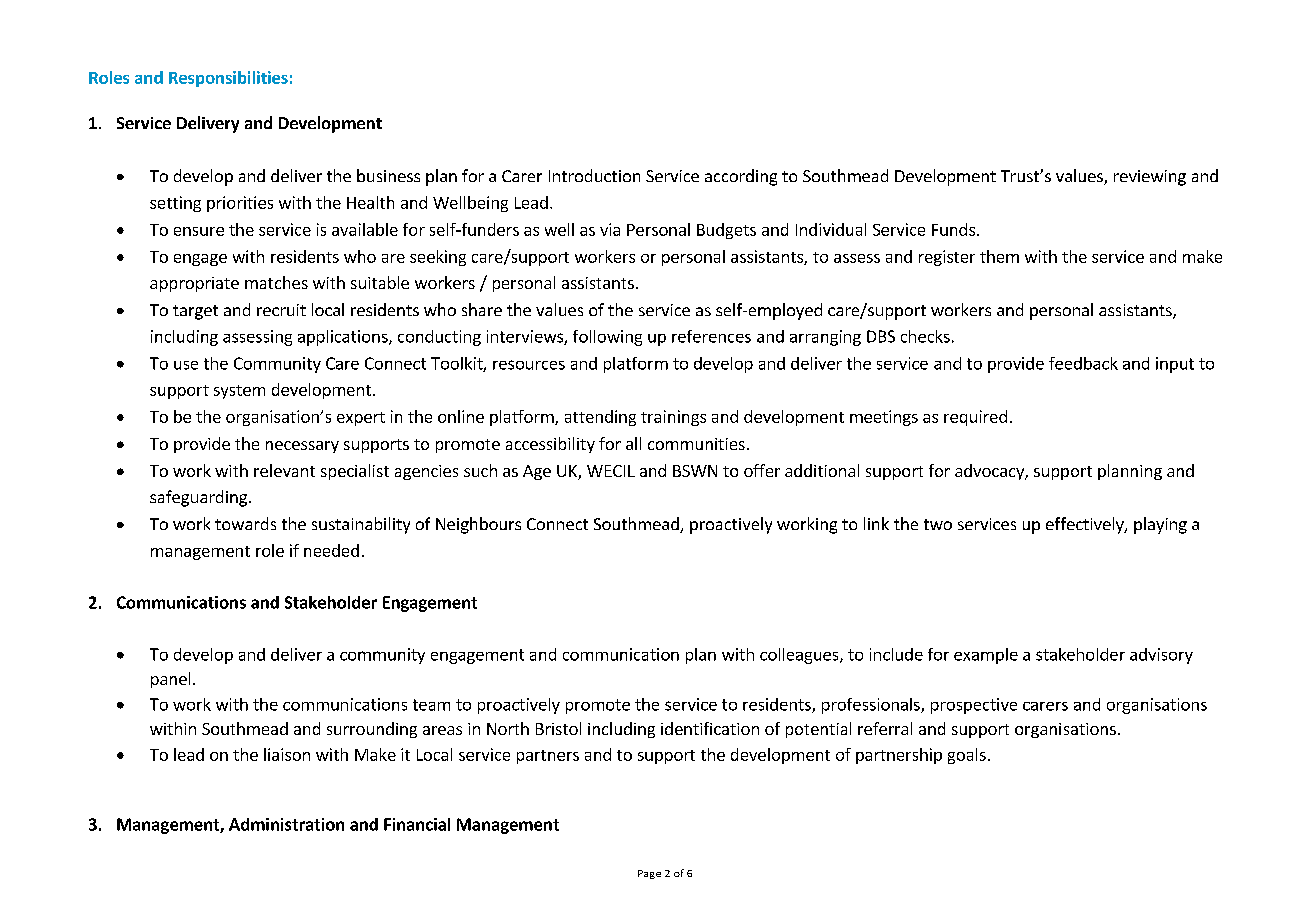 The height and width of the image is (924, 1308). What do you see at coordinates (991, 472) in the image?
I see `advocacy` at bounding box center [991, 472].
